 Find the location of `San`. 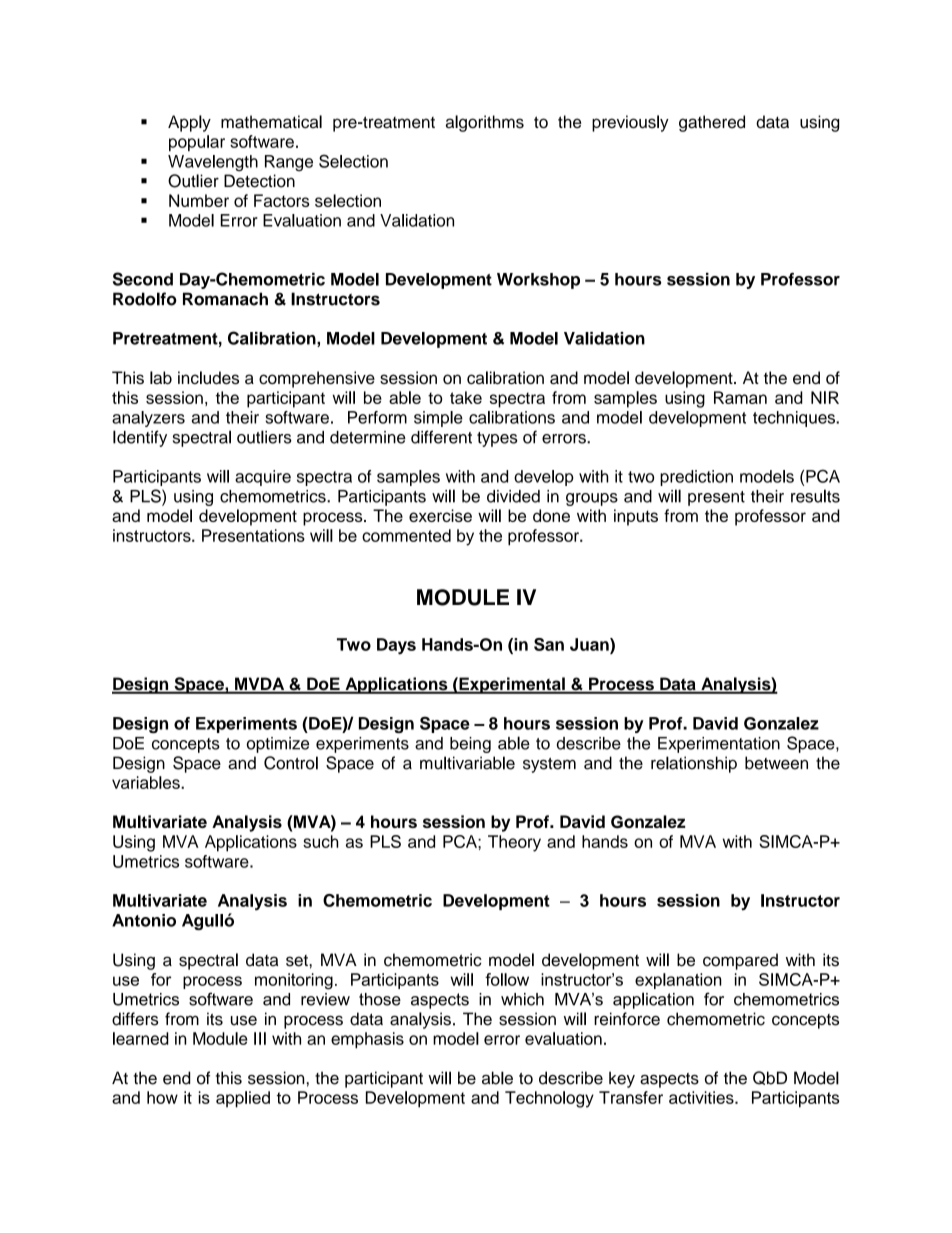

San is located at coordinates (549, 644).
